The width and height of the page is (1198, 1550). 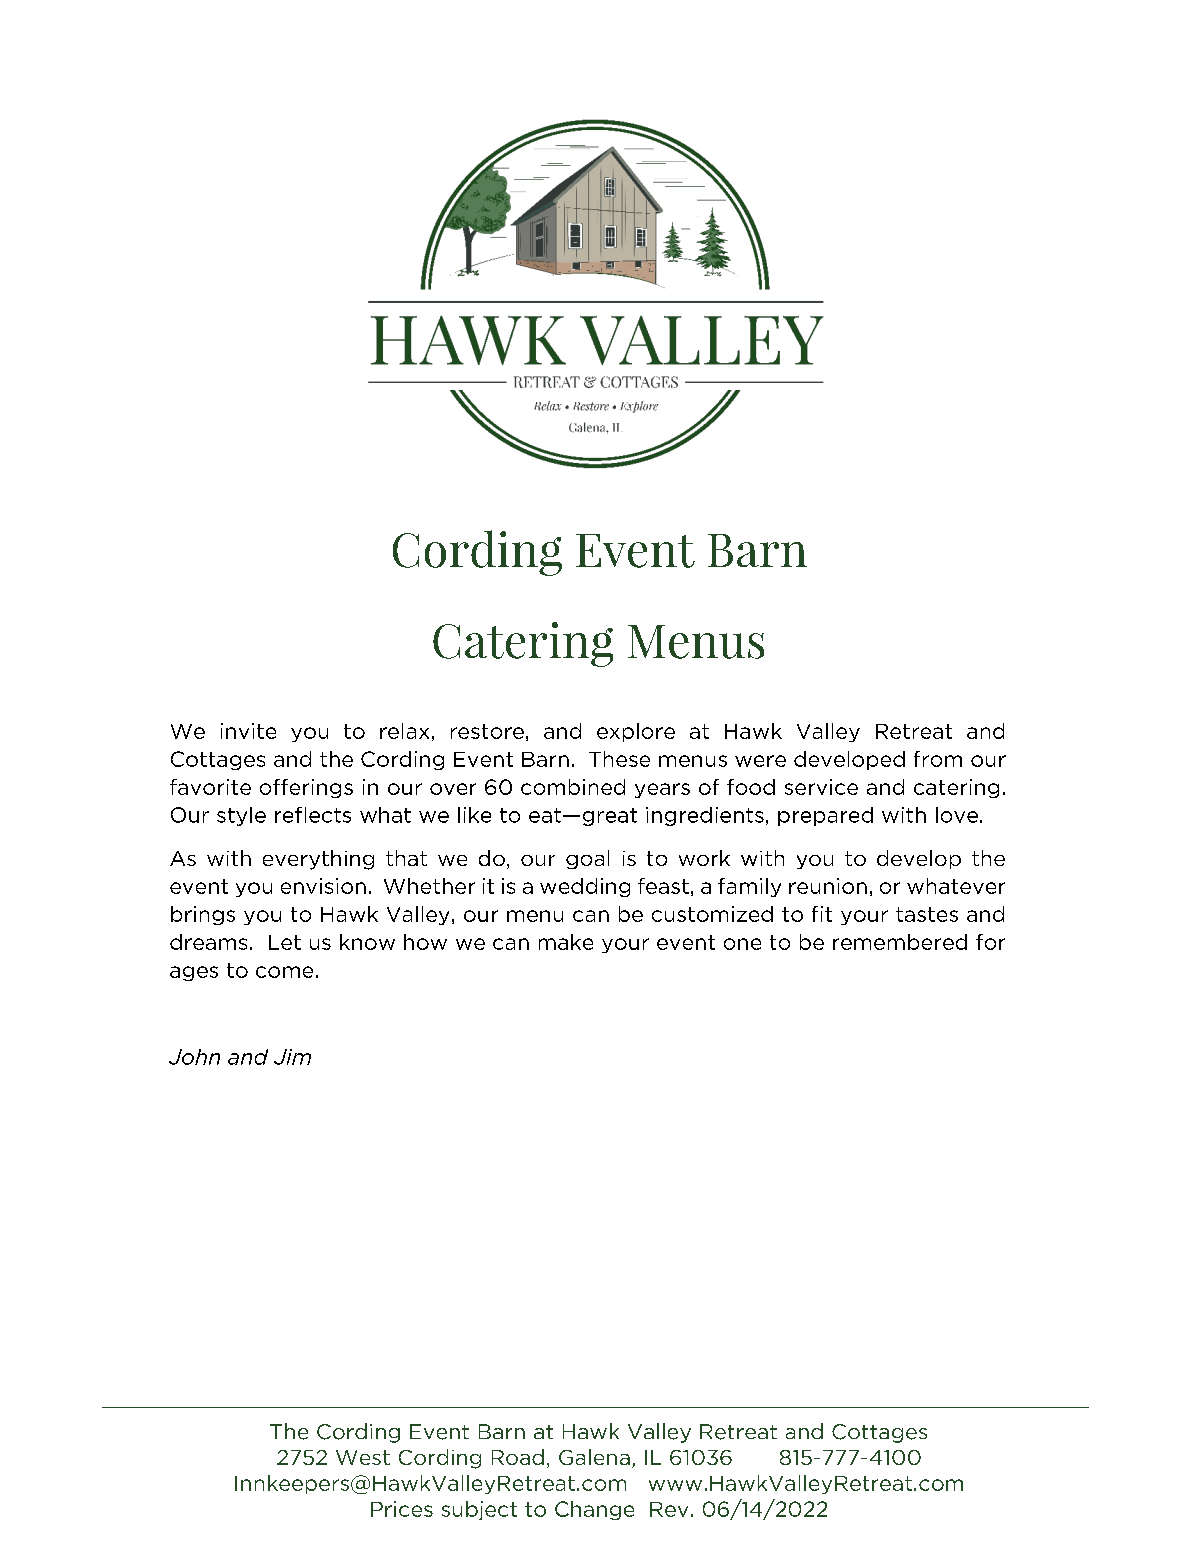 What do you see at coordinates (292, 1057) in the page?
I see `Jim` at bounding box center [292, 1057].
